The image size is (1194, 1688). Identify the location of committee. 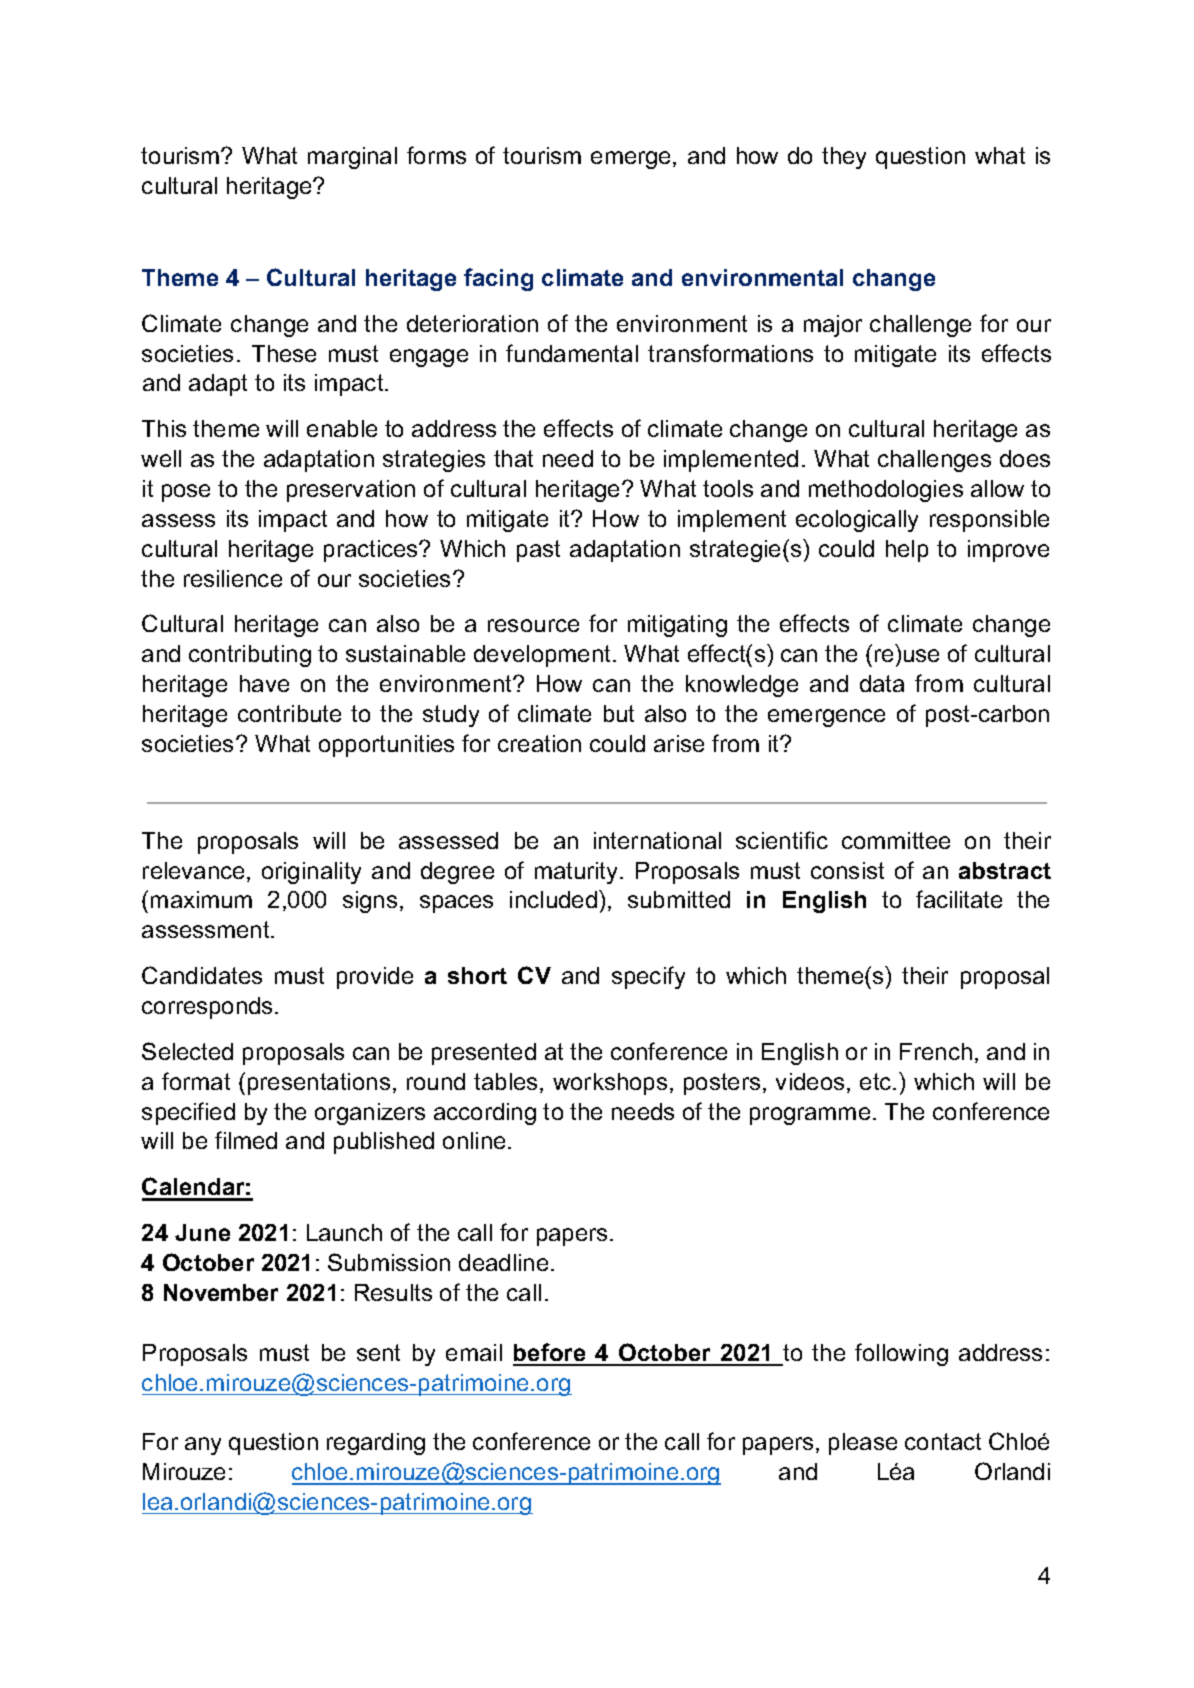
(896, 840).
